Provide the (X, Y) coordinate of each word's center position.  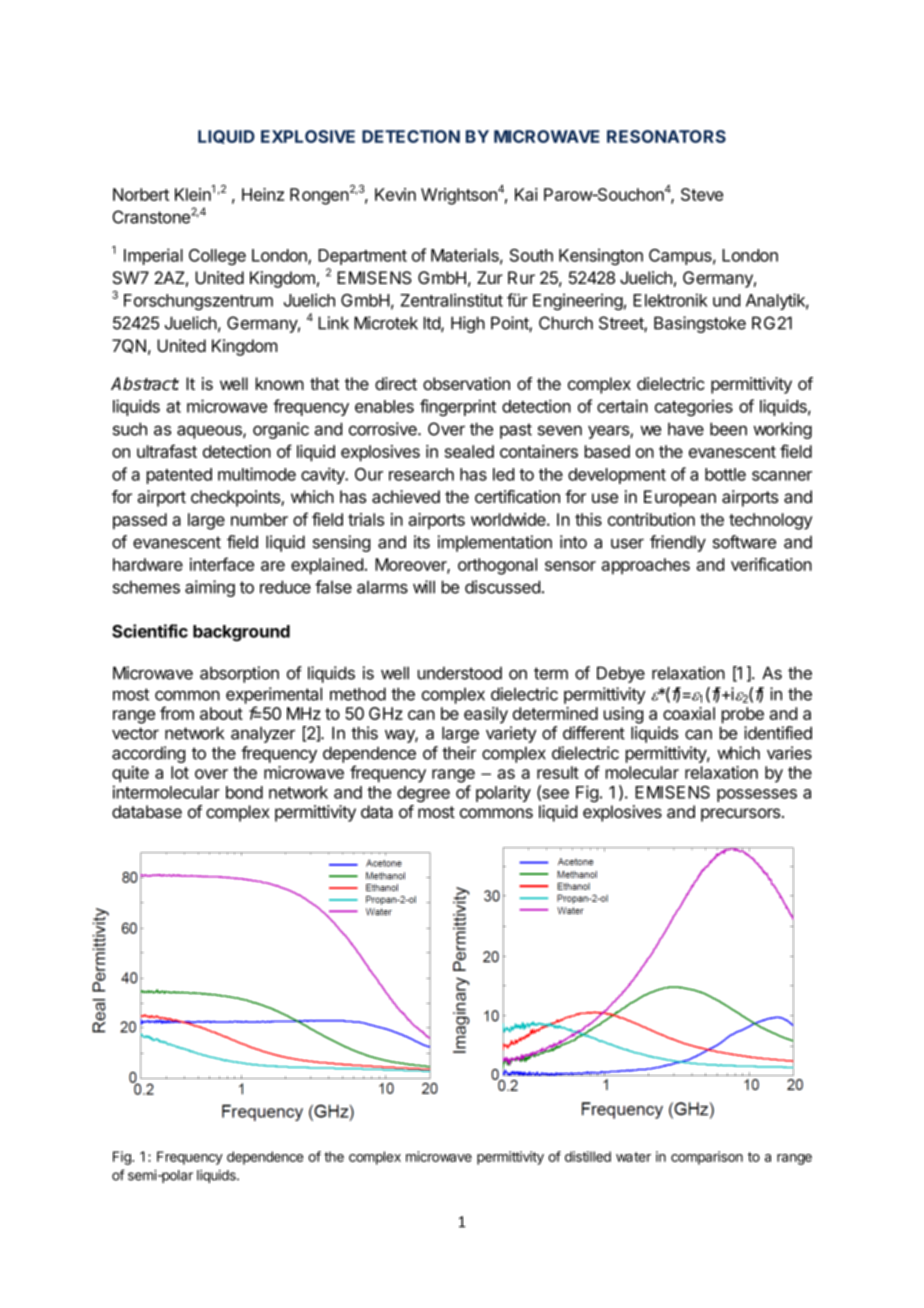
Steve (702, 194)
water (633, 1157)
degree (423, 794)
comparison (707, 1158)
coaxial (689, 713)
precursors (742, 815)
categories (694, 407)
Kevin (395, 194)
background (241, 633)
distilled (588, 1156)
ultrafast (167, 451)
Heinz (263, 194)
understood (460, 673)
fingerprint (458, 407)
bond (244, 792)
